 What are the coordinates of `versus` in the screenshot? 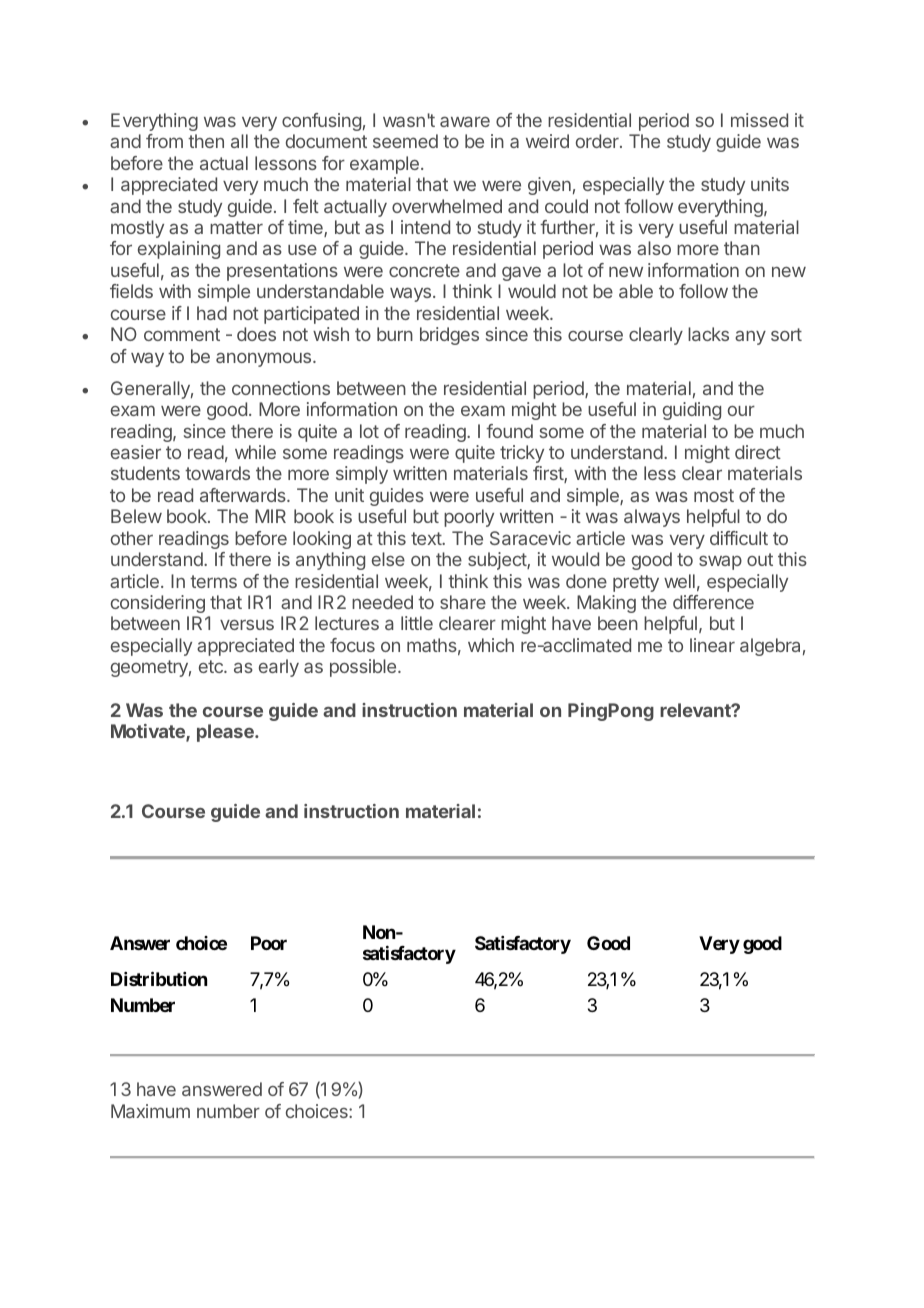 It's located at (247, 625).
